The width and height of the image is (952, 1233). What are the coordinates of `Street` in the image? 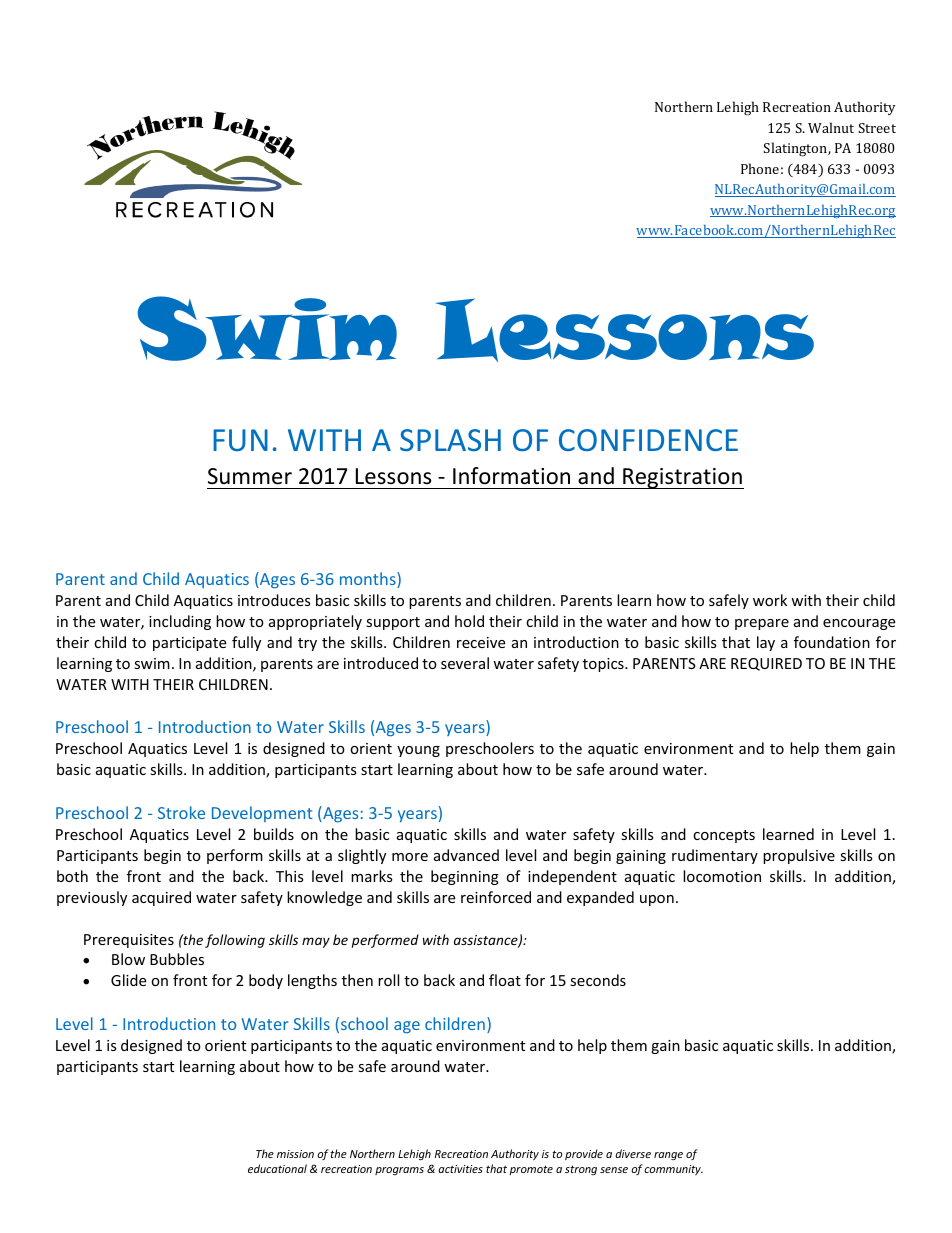 It's located at (877, 128).
